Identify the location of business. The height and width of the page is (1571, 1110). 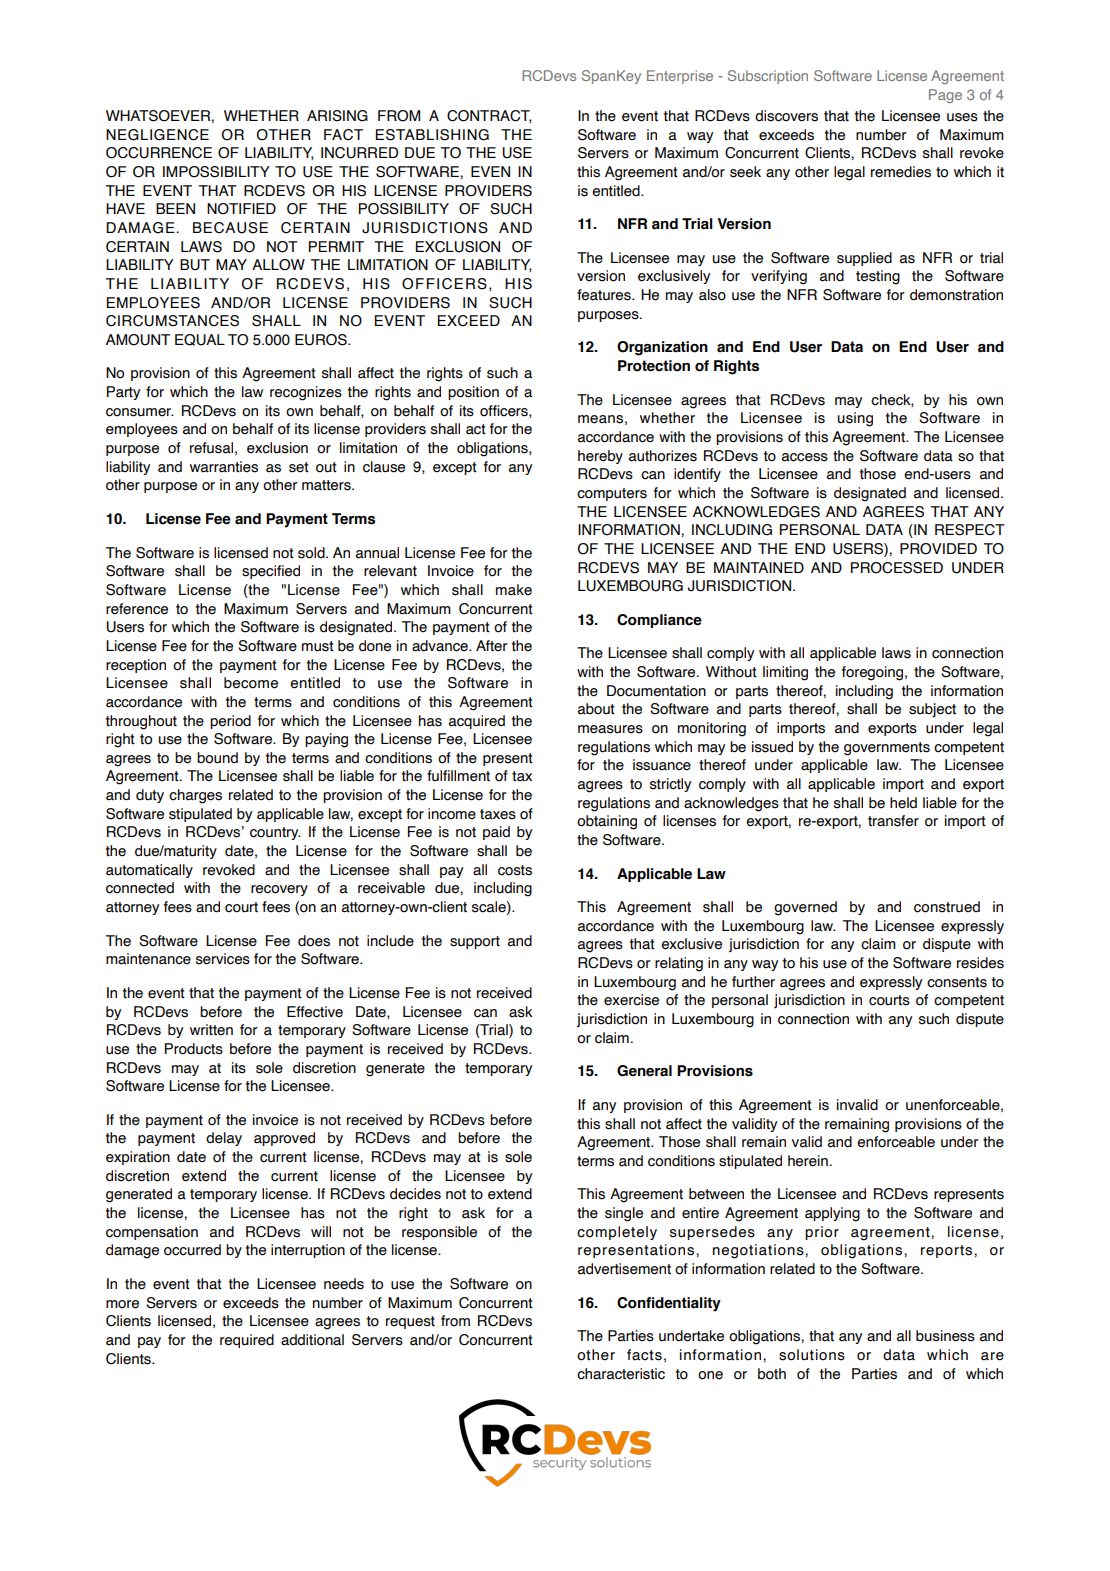
(945, 1336).
